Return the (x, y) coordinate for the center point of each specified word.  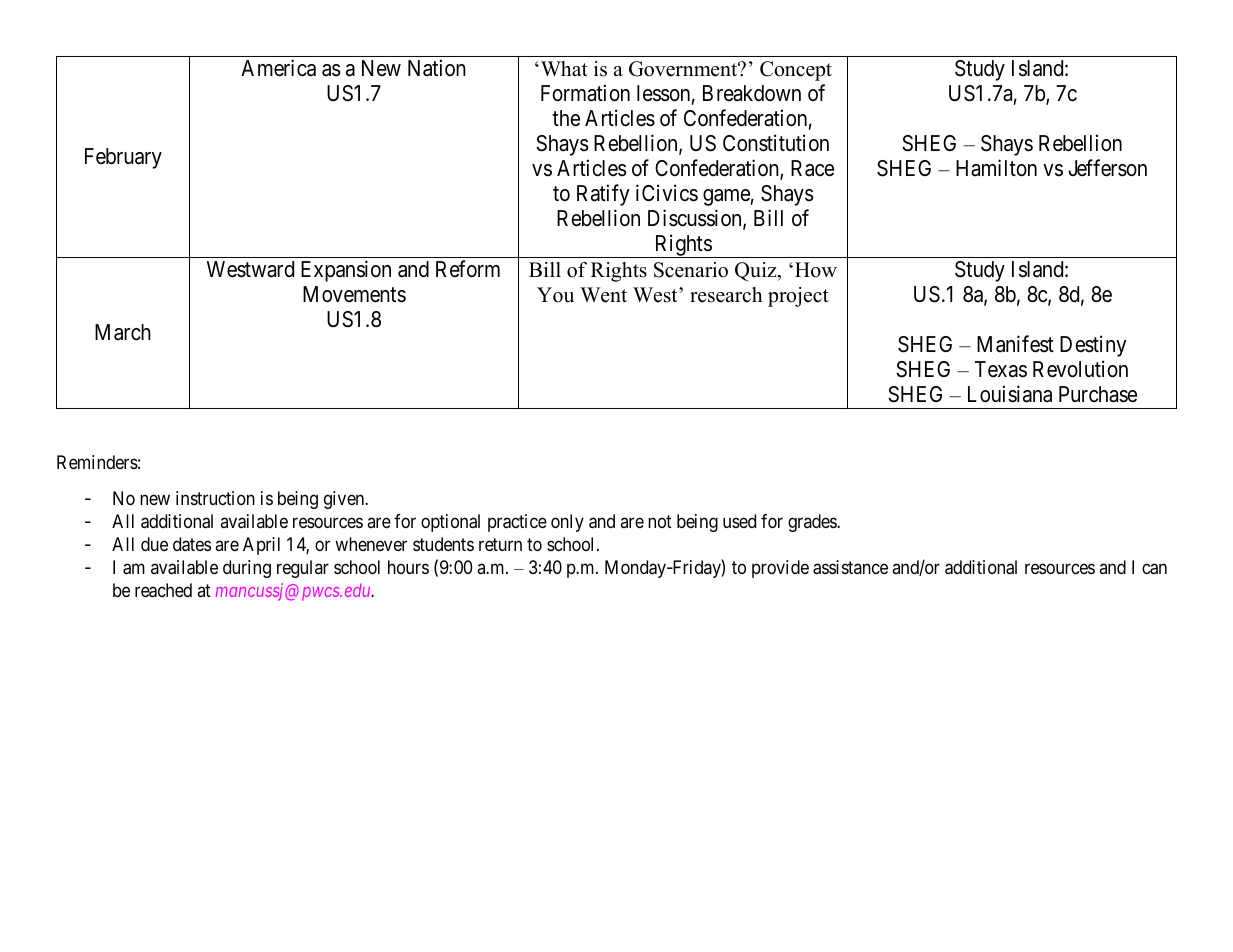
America (278, 68)
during (247, 569)
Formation (585, 93)
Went (603, 295)
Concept (796, 71)
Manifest (1015, 344)
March (123, 332)
